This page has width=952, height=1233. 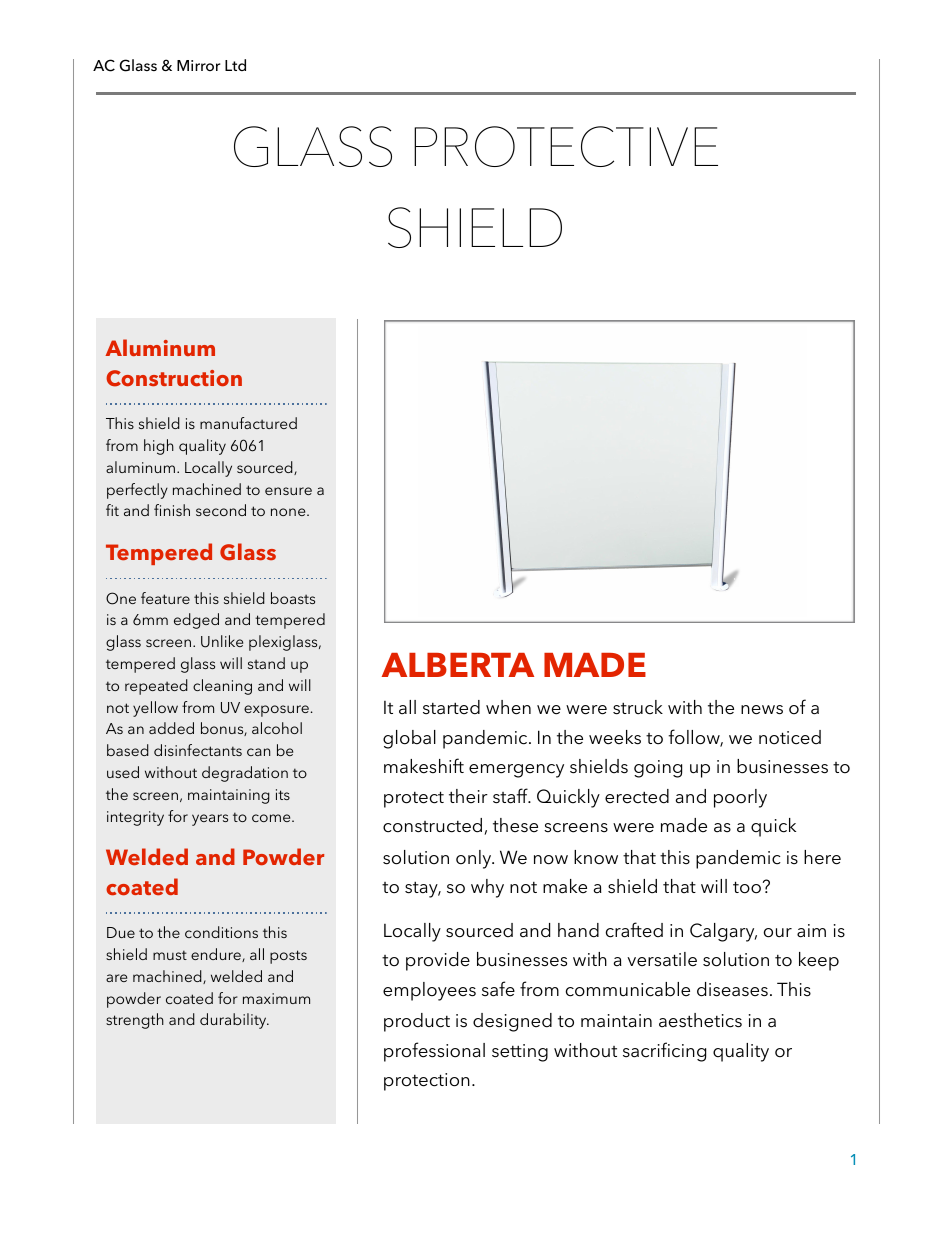 What do you see at coordinates (248, 423) in the page?
I see `manufactured` at bounding box center [248, 423].
